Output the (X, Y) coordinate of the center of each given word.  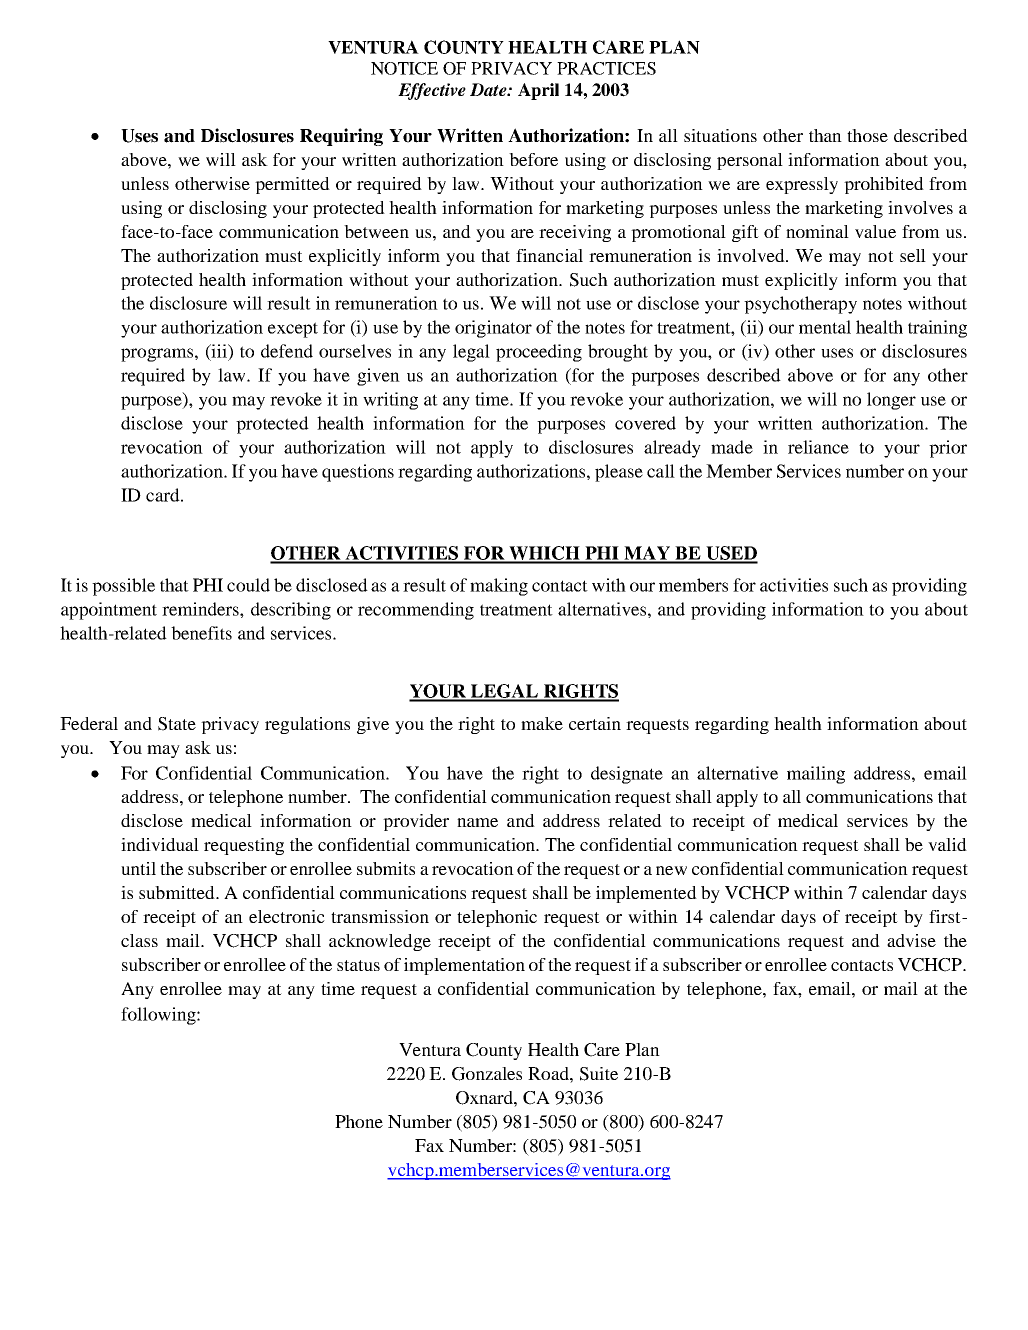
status (358, 965)
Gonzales (487, 1074)
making (499, 587)
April (538, 91)
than (825, 135)
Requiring (341, 137)
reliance (818, 447)
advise (911, 940)
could (248, 585)
